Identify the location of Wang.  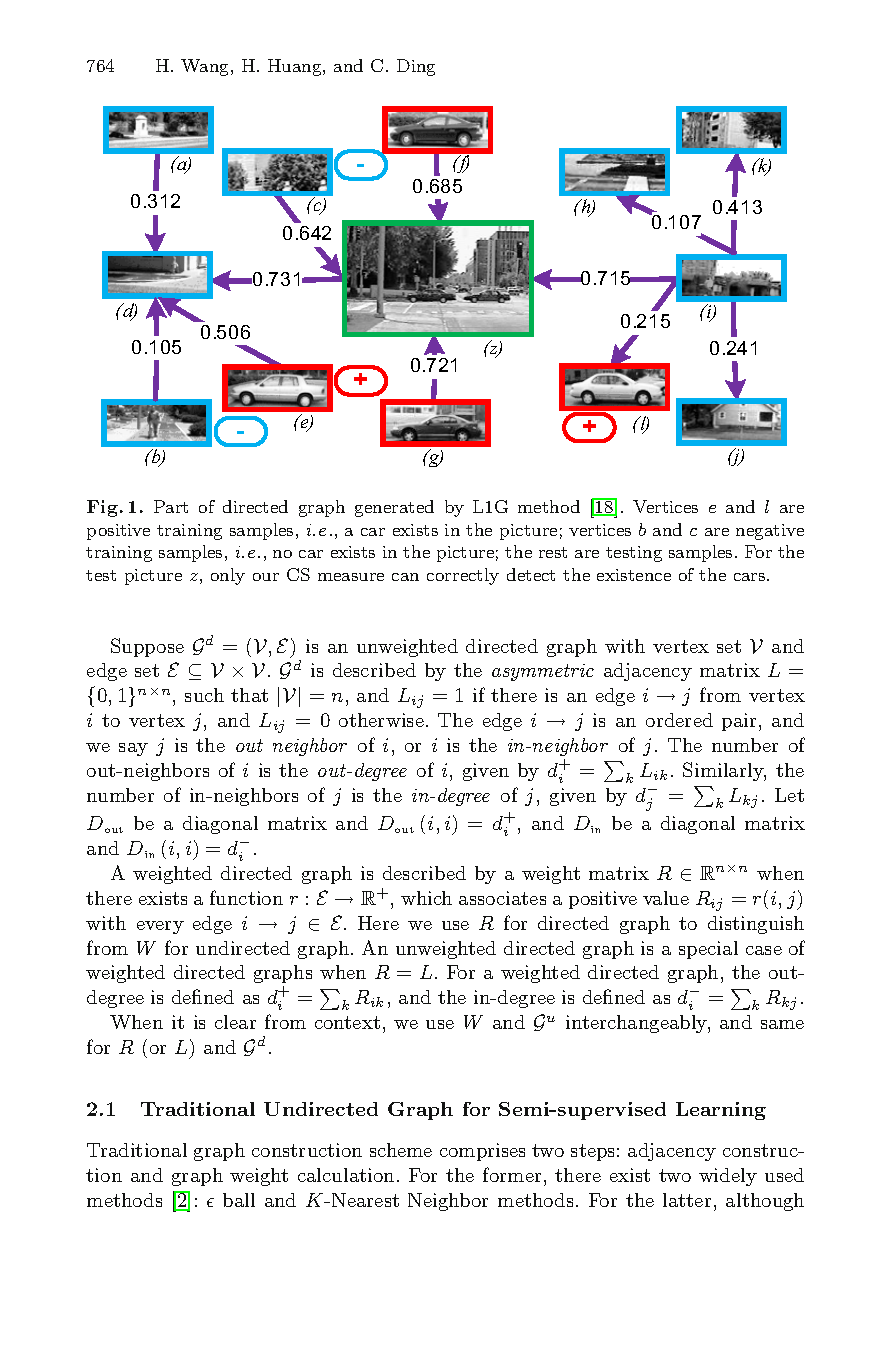
(206, 67).
